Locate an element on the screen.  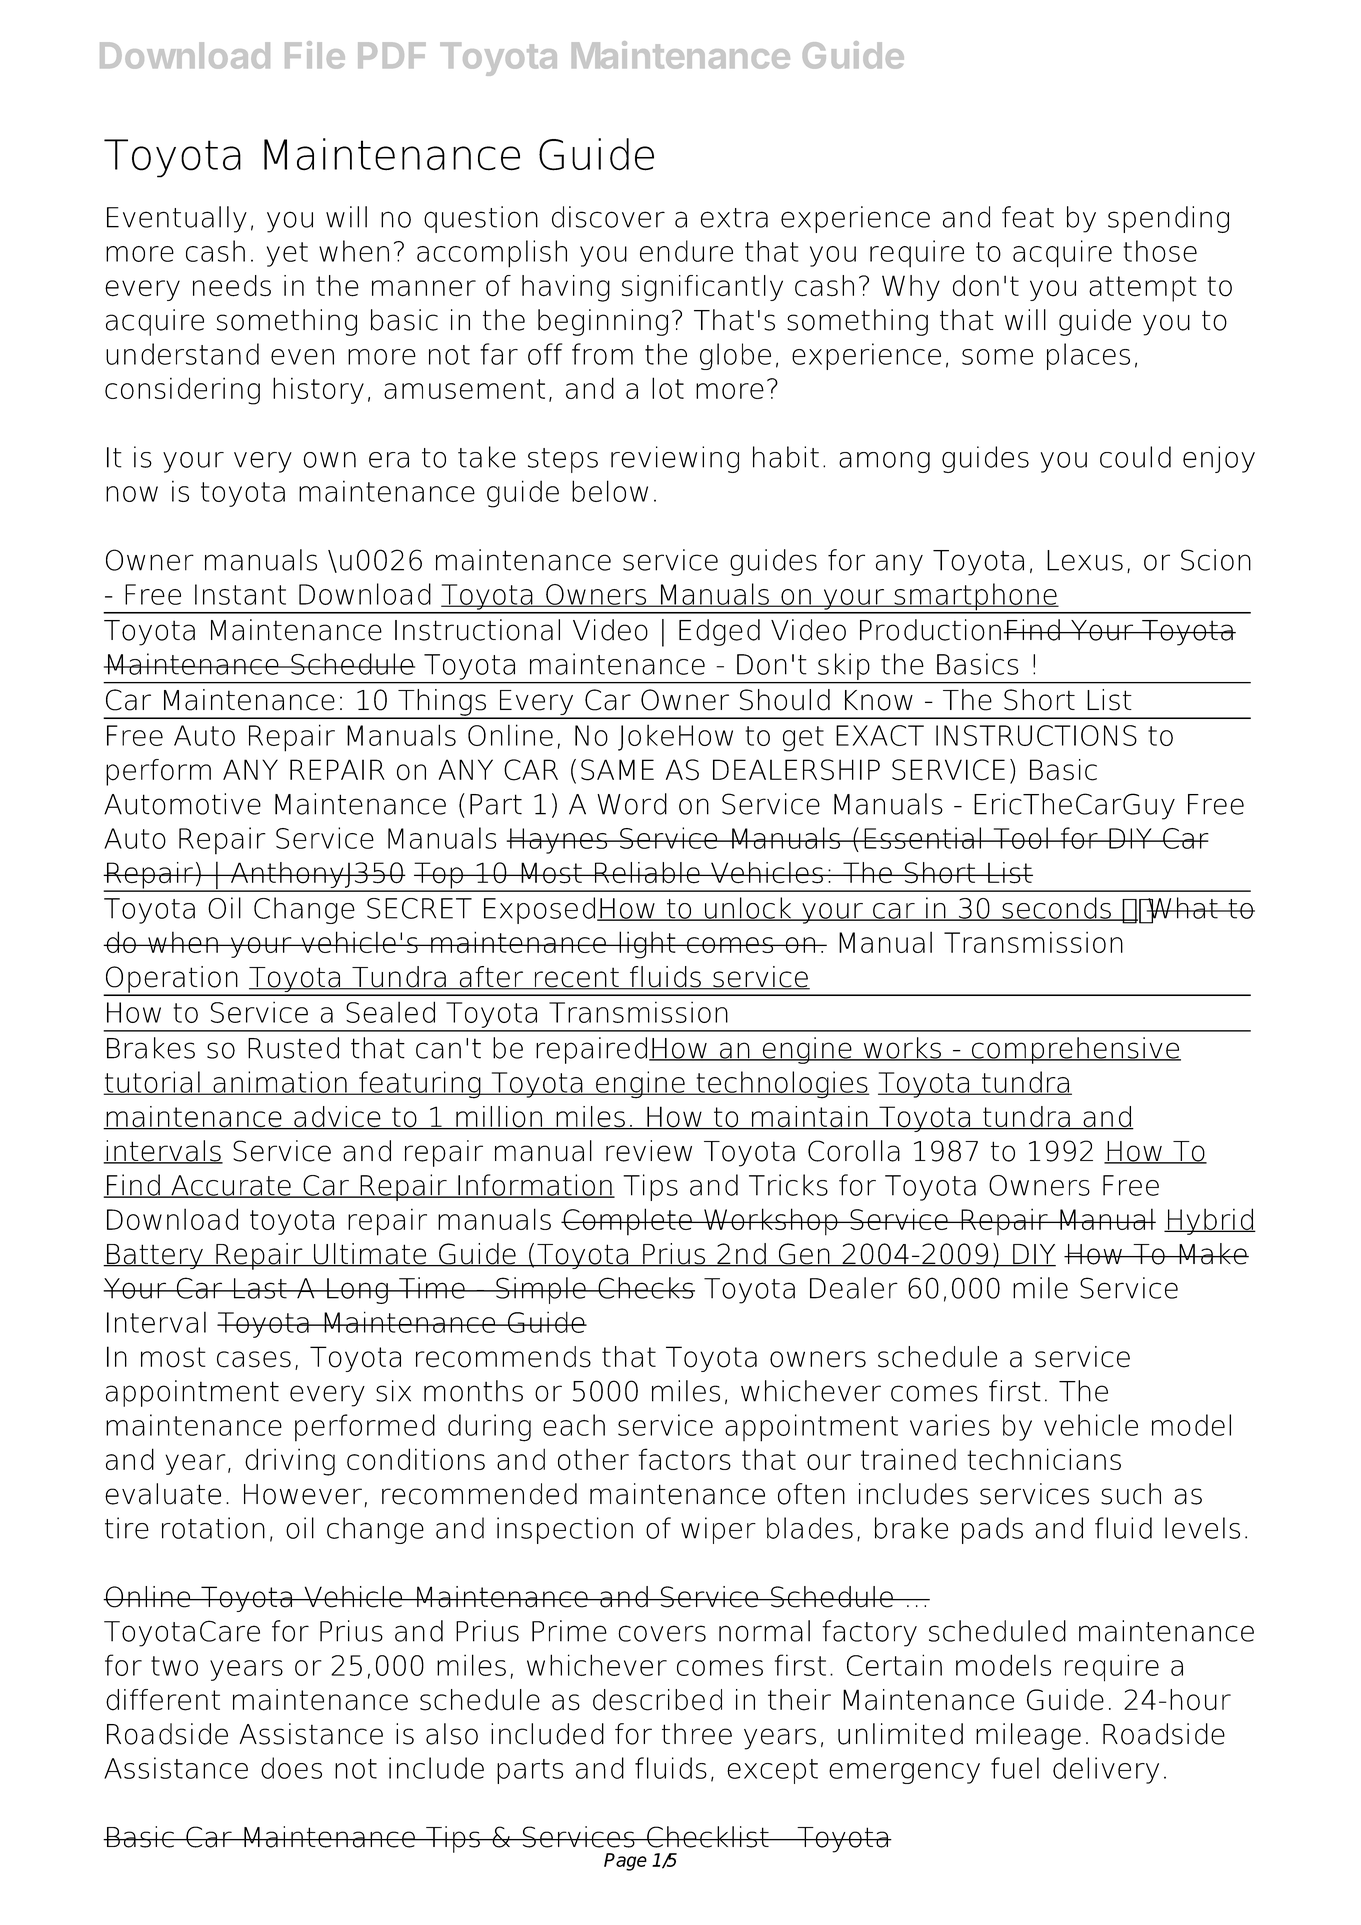
spending is located at coordinates (1168, 219).
